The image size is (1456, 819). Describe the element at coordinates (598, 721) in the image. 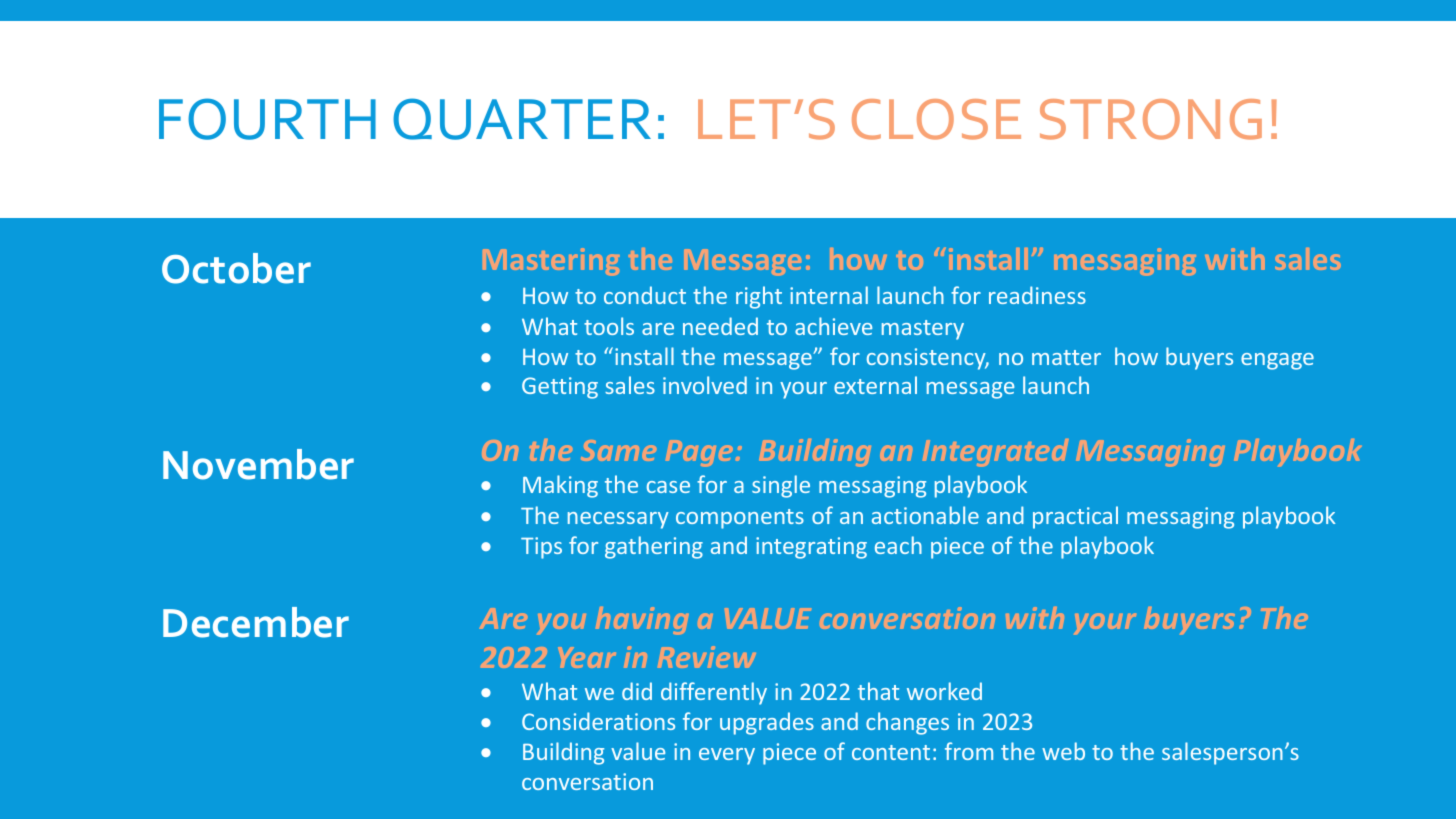

I see `Considerations` at that location.
